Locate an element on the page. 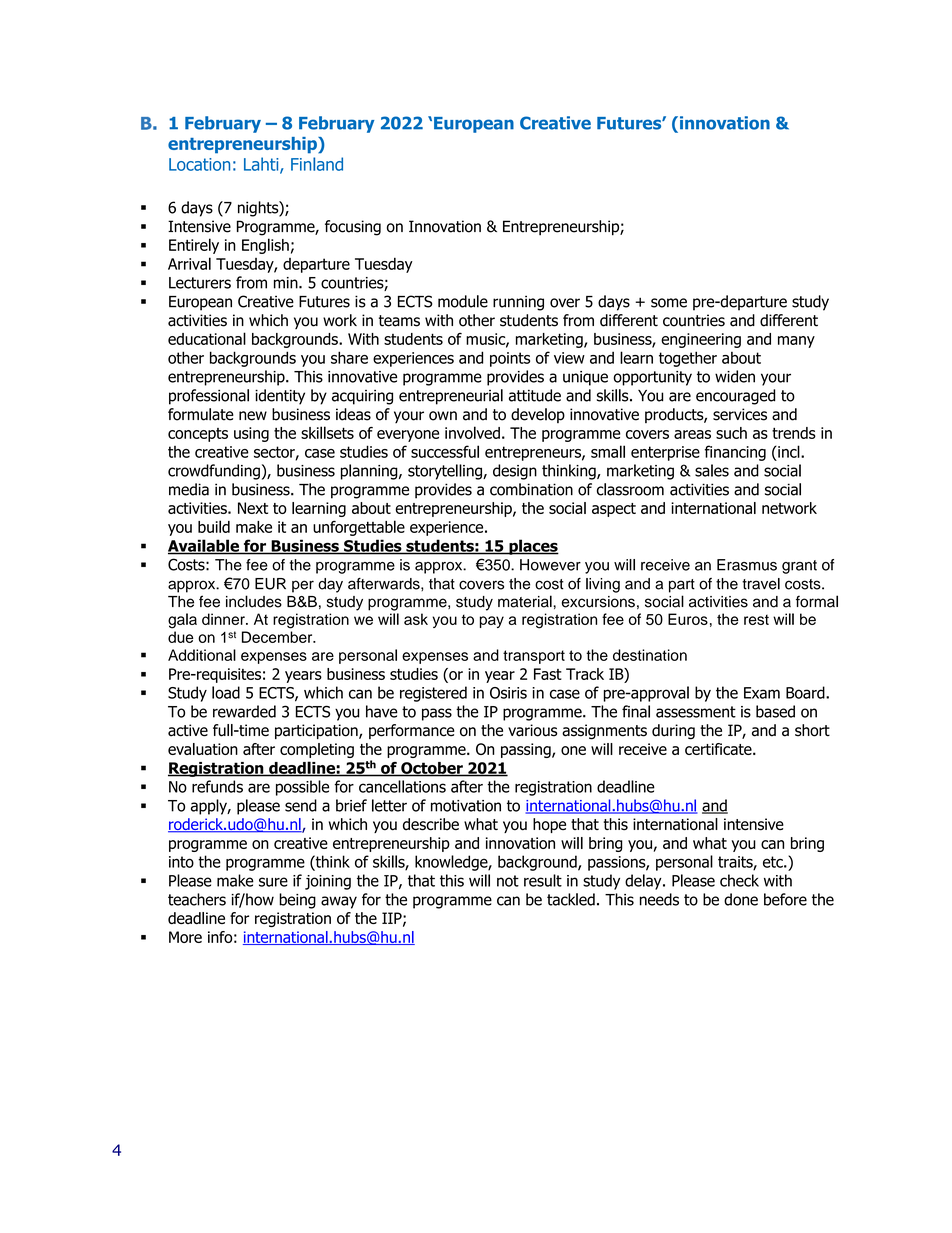 This page has height=1233, width=952. points is located at coordinates (510, 359).
